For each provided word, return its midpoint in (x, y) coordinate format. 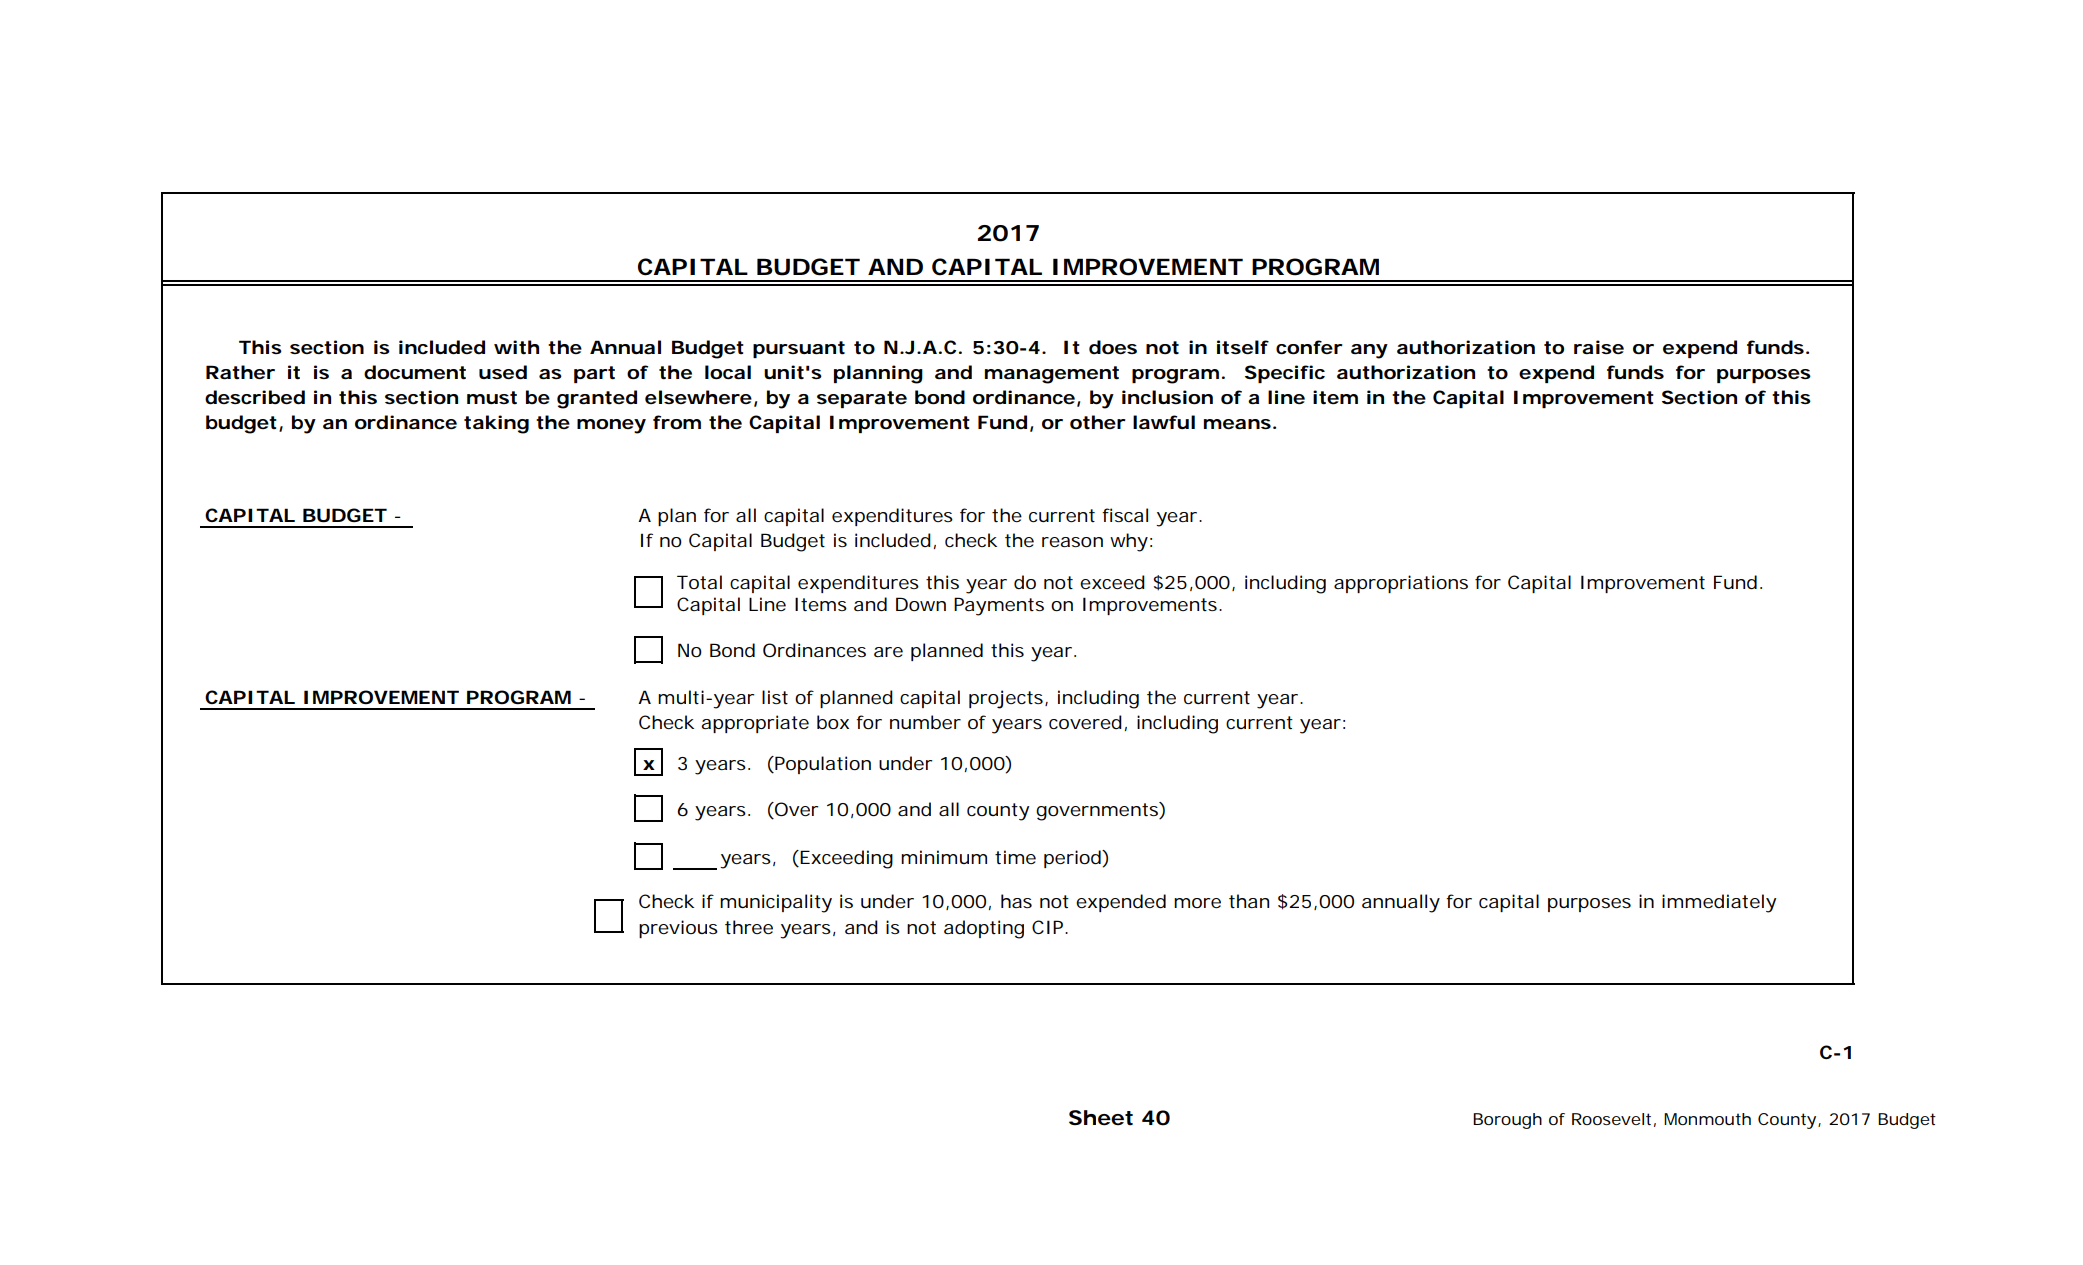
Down (921, 604)
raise (1599, 347)
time (1015, 857)
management (1052, 375)
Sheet (1101, 1118)
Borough (1507, 1121)
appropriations (1401, 584)
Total (699, 582)
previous (678, 929)
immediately (1719, 903)
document (415, 372)
